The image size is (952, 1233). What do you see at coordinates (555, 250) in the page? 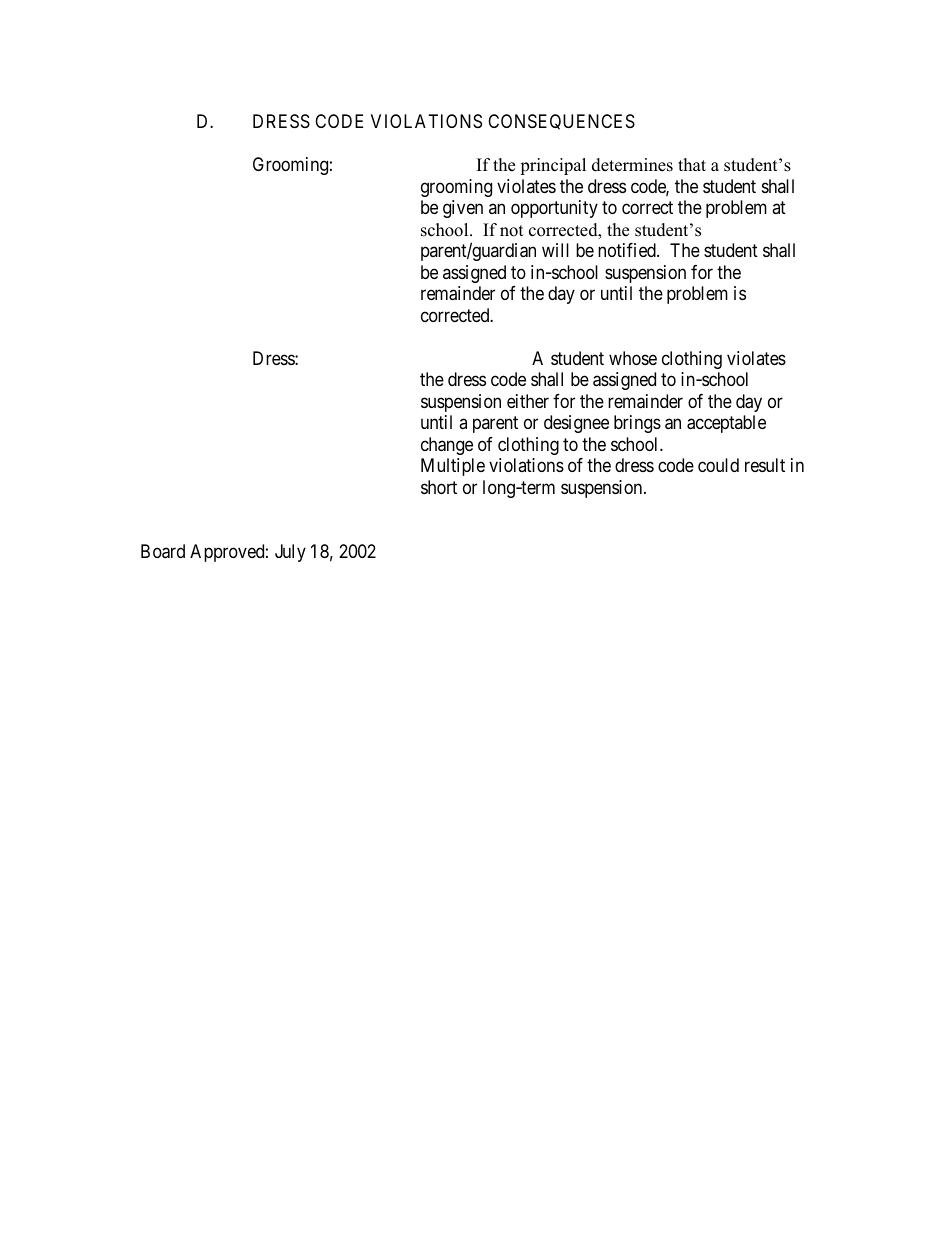
I see `will` at bounding box center [555, 250].
